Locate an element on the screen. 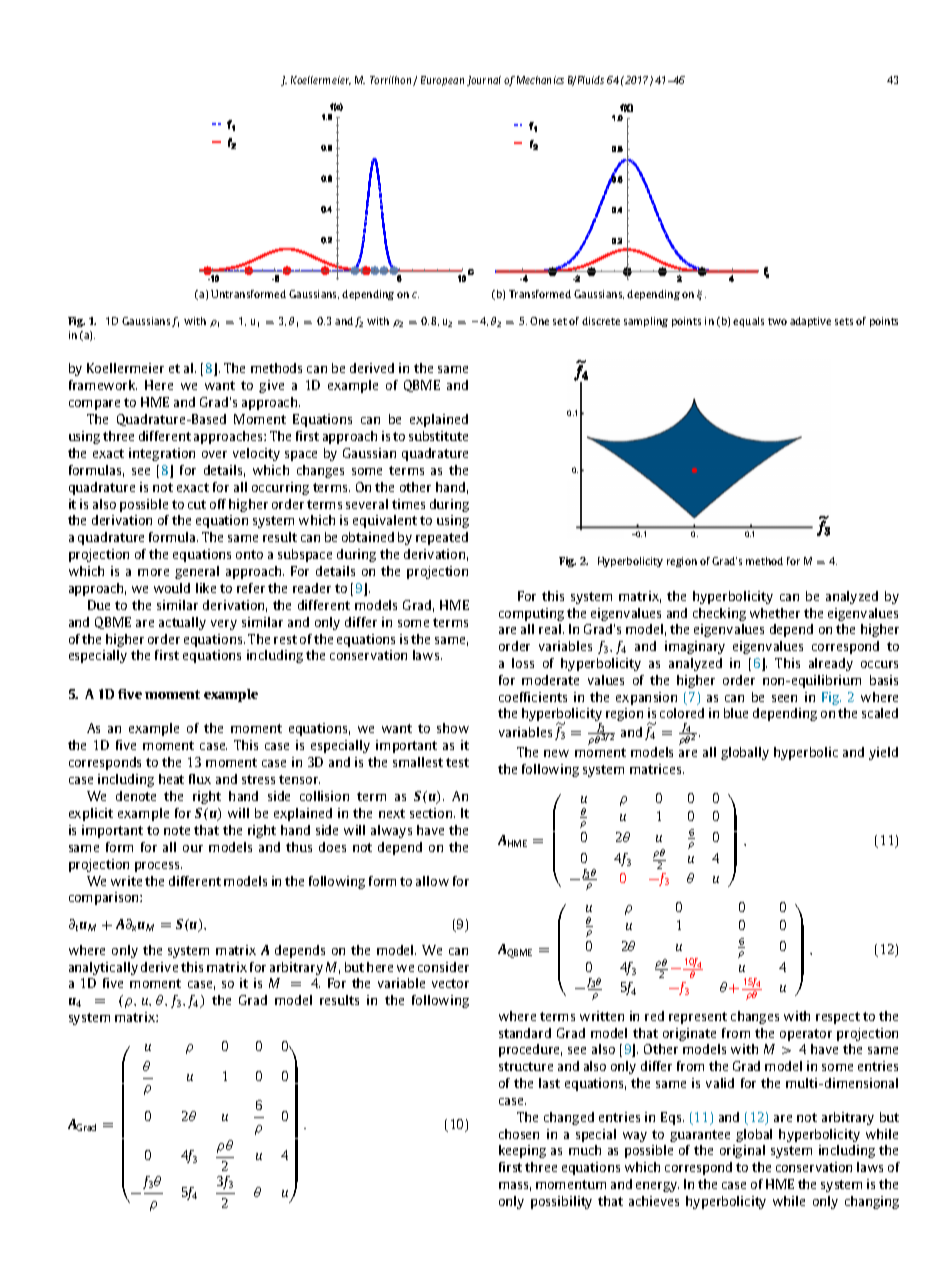  analytically is located at coordinates (103, 968).
